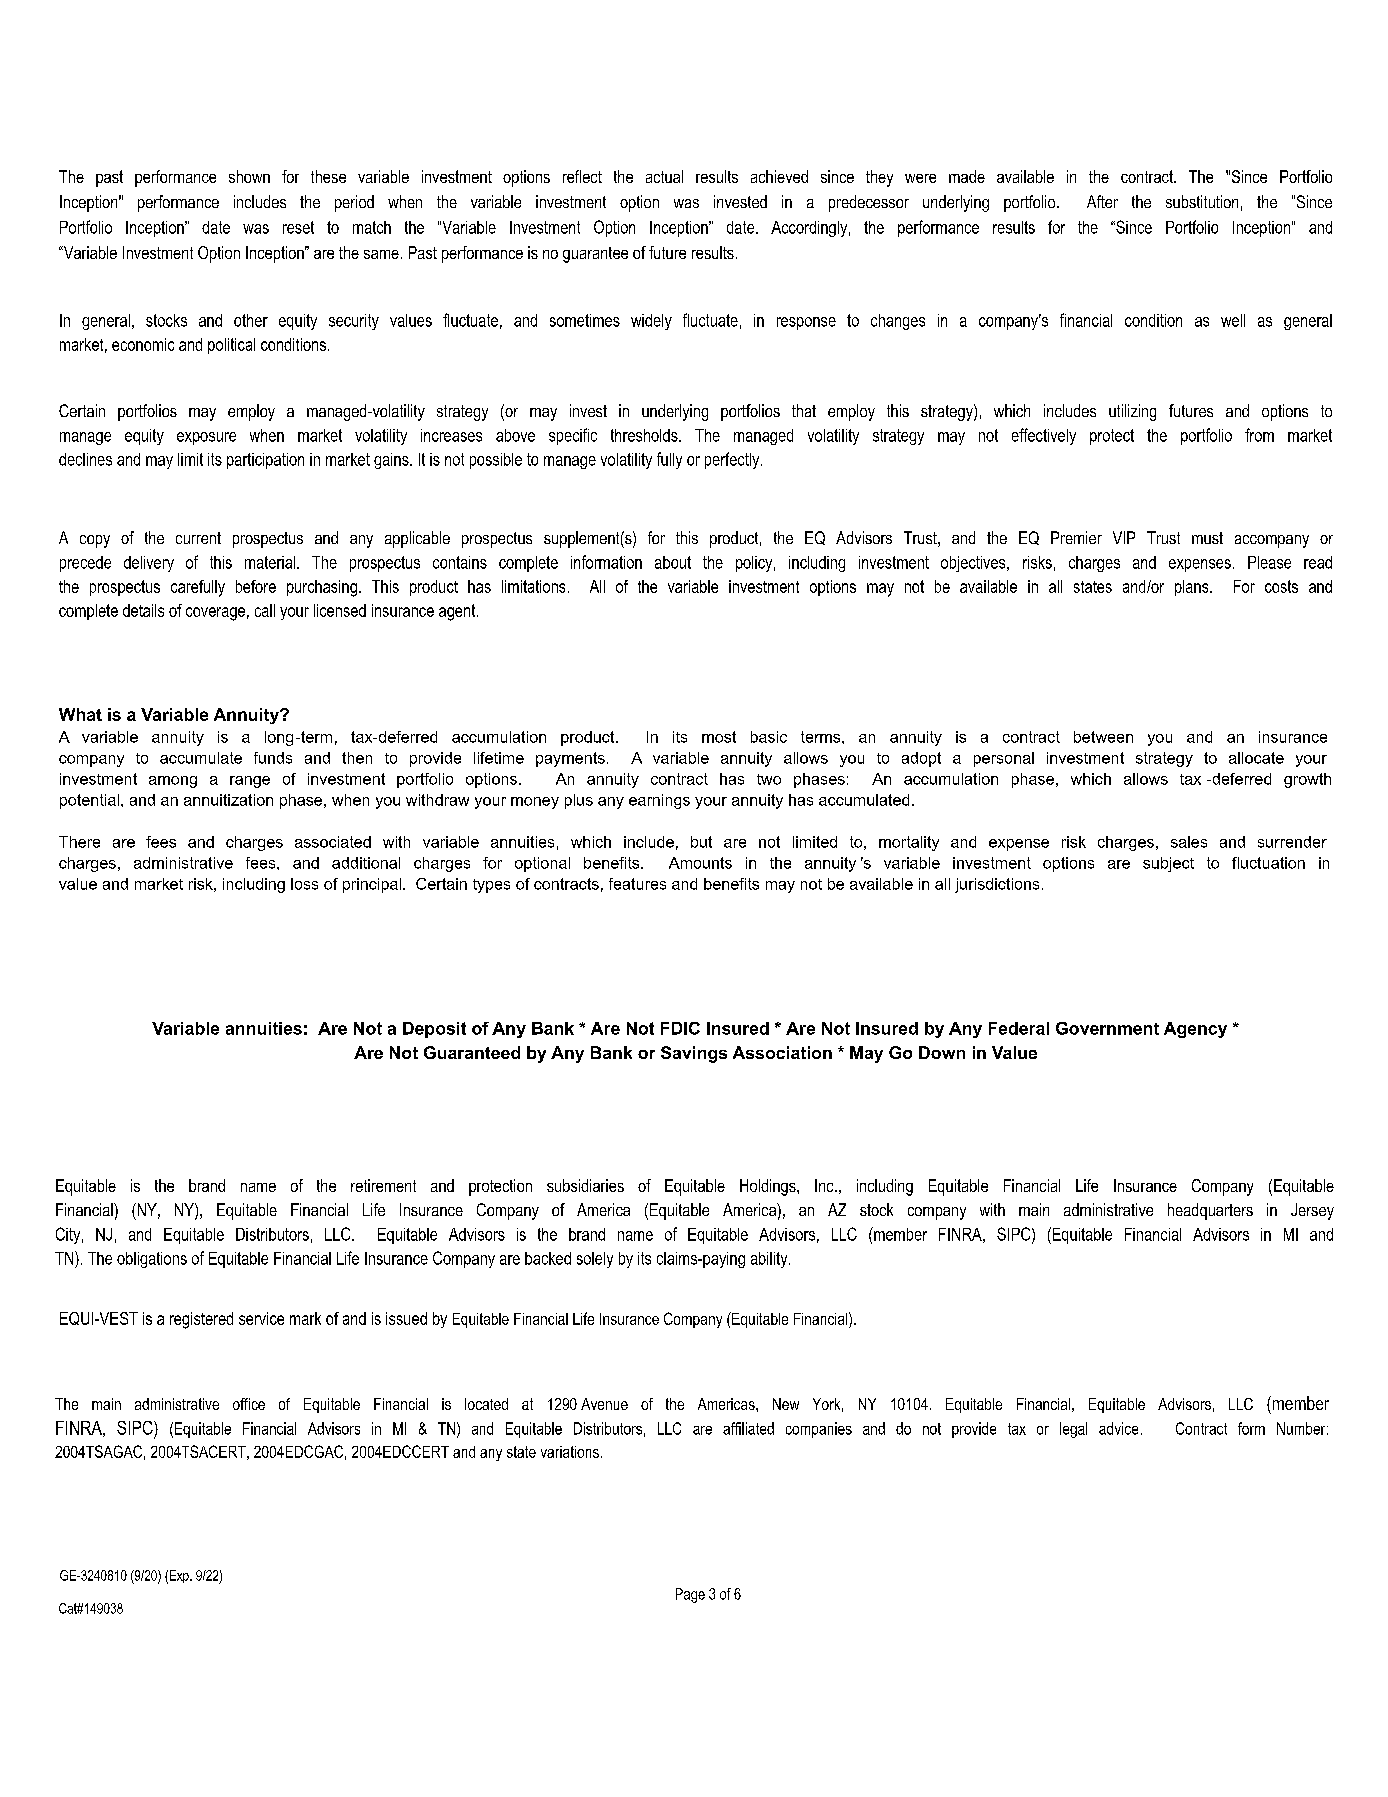  I want to click on Page, so click(690, 1595).
